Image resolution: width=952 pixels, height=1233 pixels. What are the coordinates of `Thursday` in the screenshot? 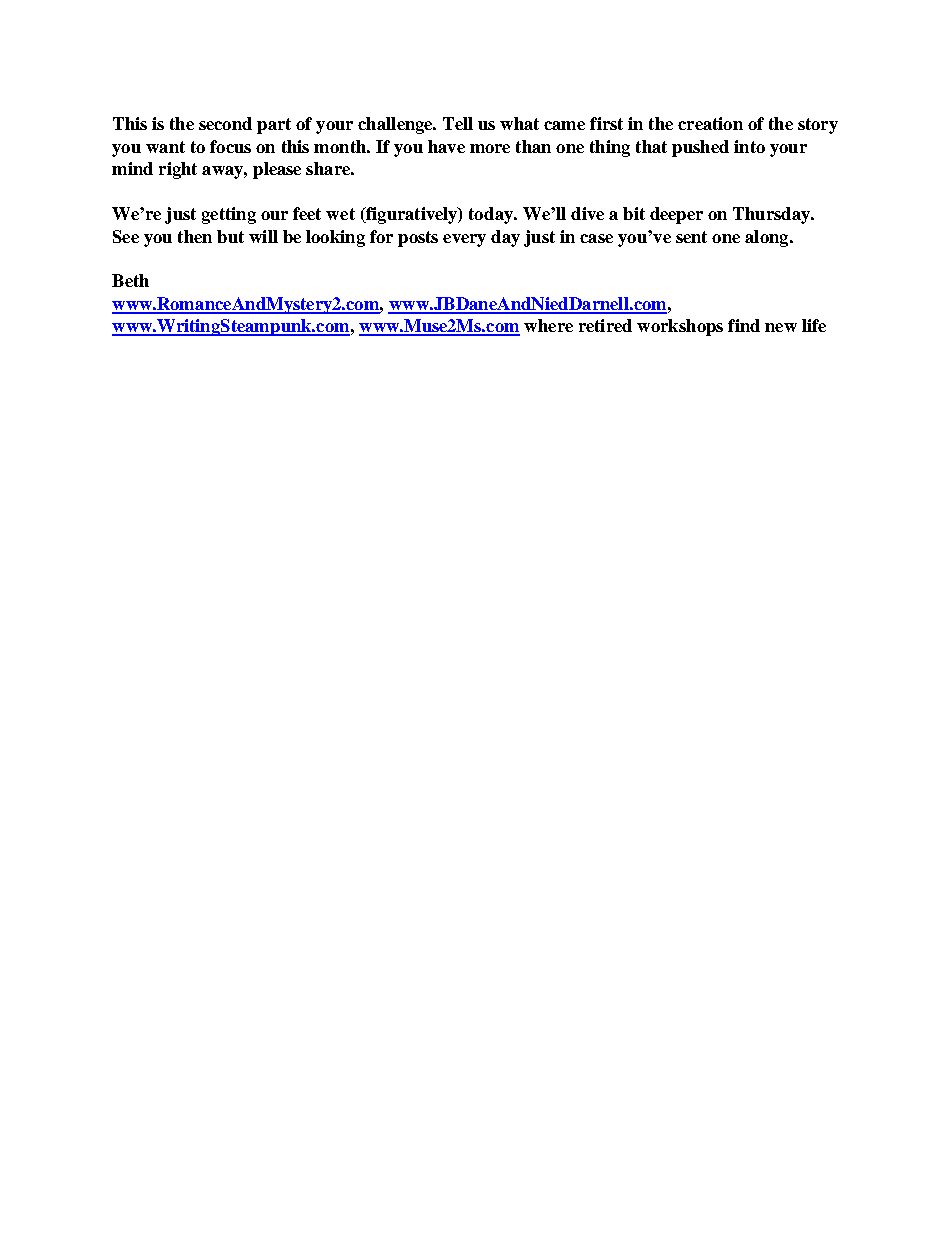 It's located at (772, 215).
